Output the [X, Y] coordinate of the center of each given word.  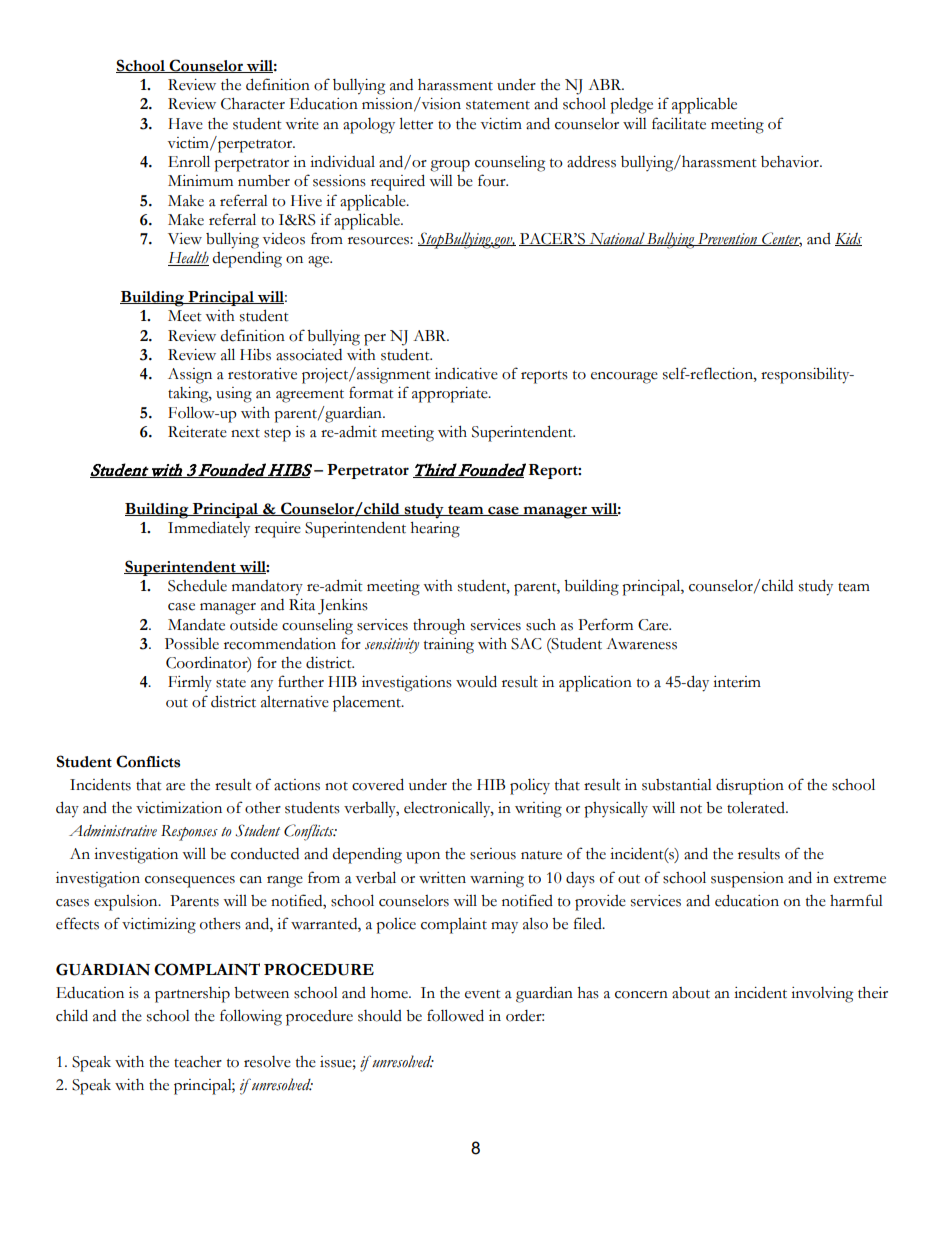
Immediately [209, 529]
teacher [198, 1062]
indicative [466, 374]
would [476, 681]
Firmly [190, 683]
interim [737, 682]
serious [493, 854]
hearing [435, 530]
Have [185, 124]
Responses [189, 833]
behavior [791, 162]
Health [188, 258]
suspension [747, 880]
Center [781, 239]
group [450, 166]
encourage [624, 378]
